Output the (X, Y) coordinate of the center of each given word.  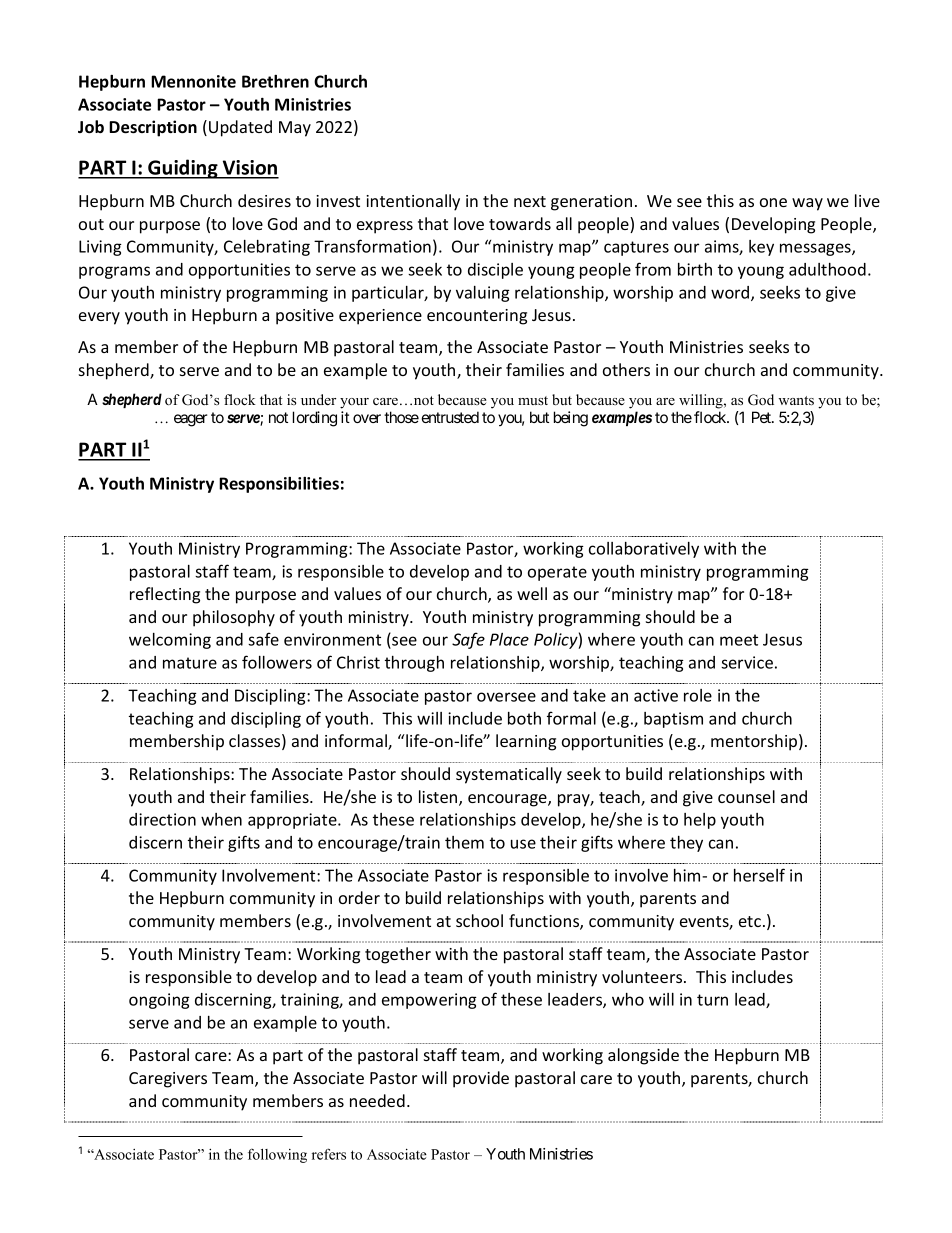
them (464, 842)
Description (153, 128)
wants (796, 401)
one (773, 202)
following (277, 1156)
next (530, 201)
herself (759, 875)
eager (190, 420)
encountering (477, 317)
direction (162, 819)
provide (481, 1079)
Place (509, 639)
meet (739, 640)
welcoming (170, 641)
